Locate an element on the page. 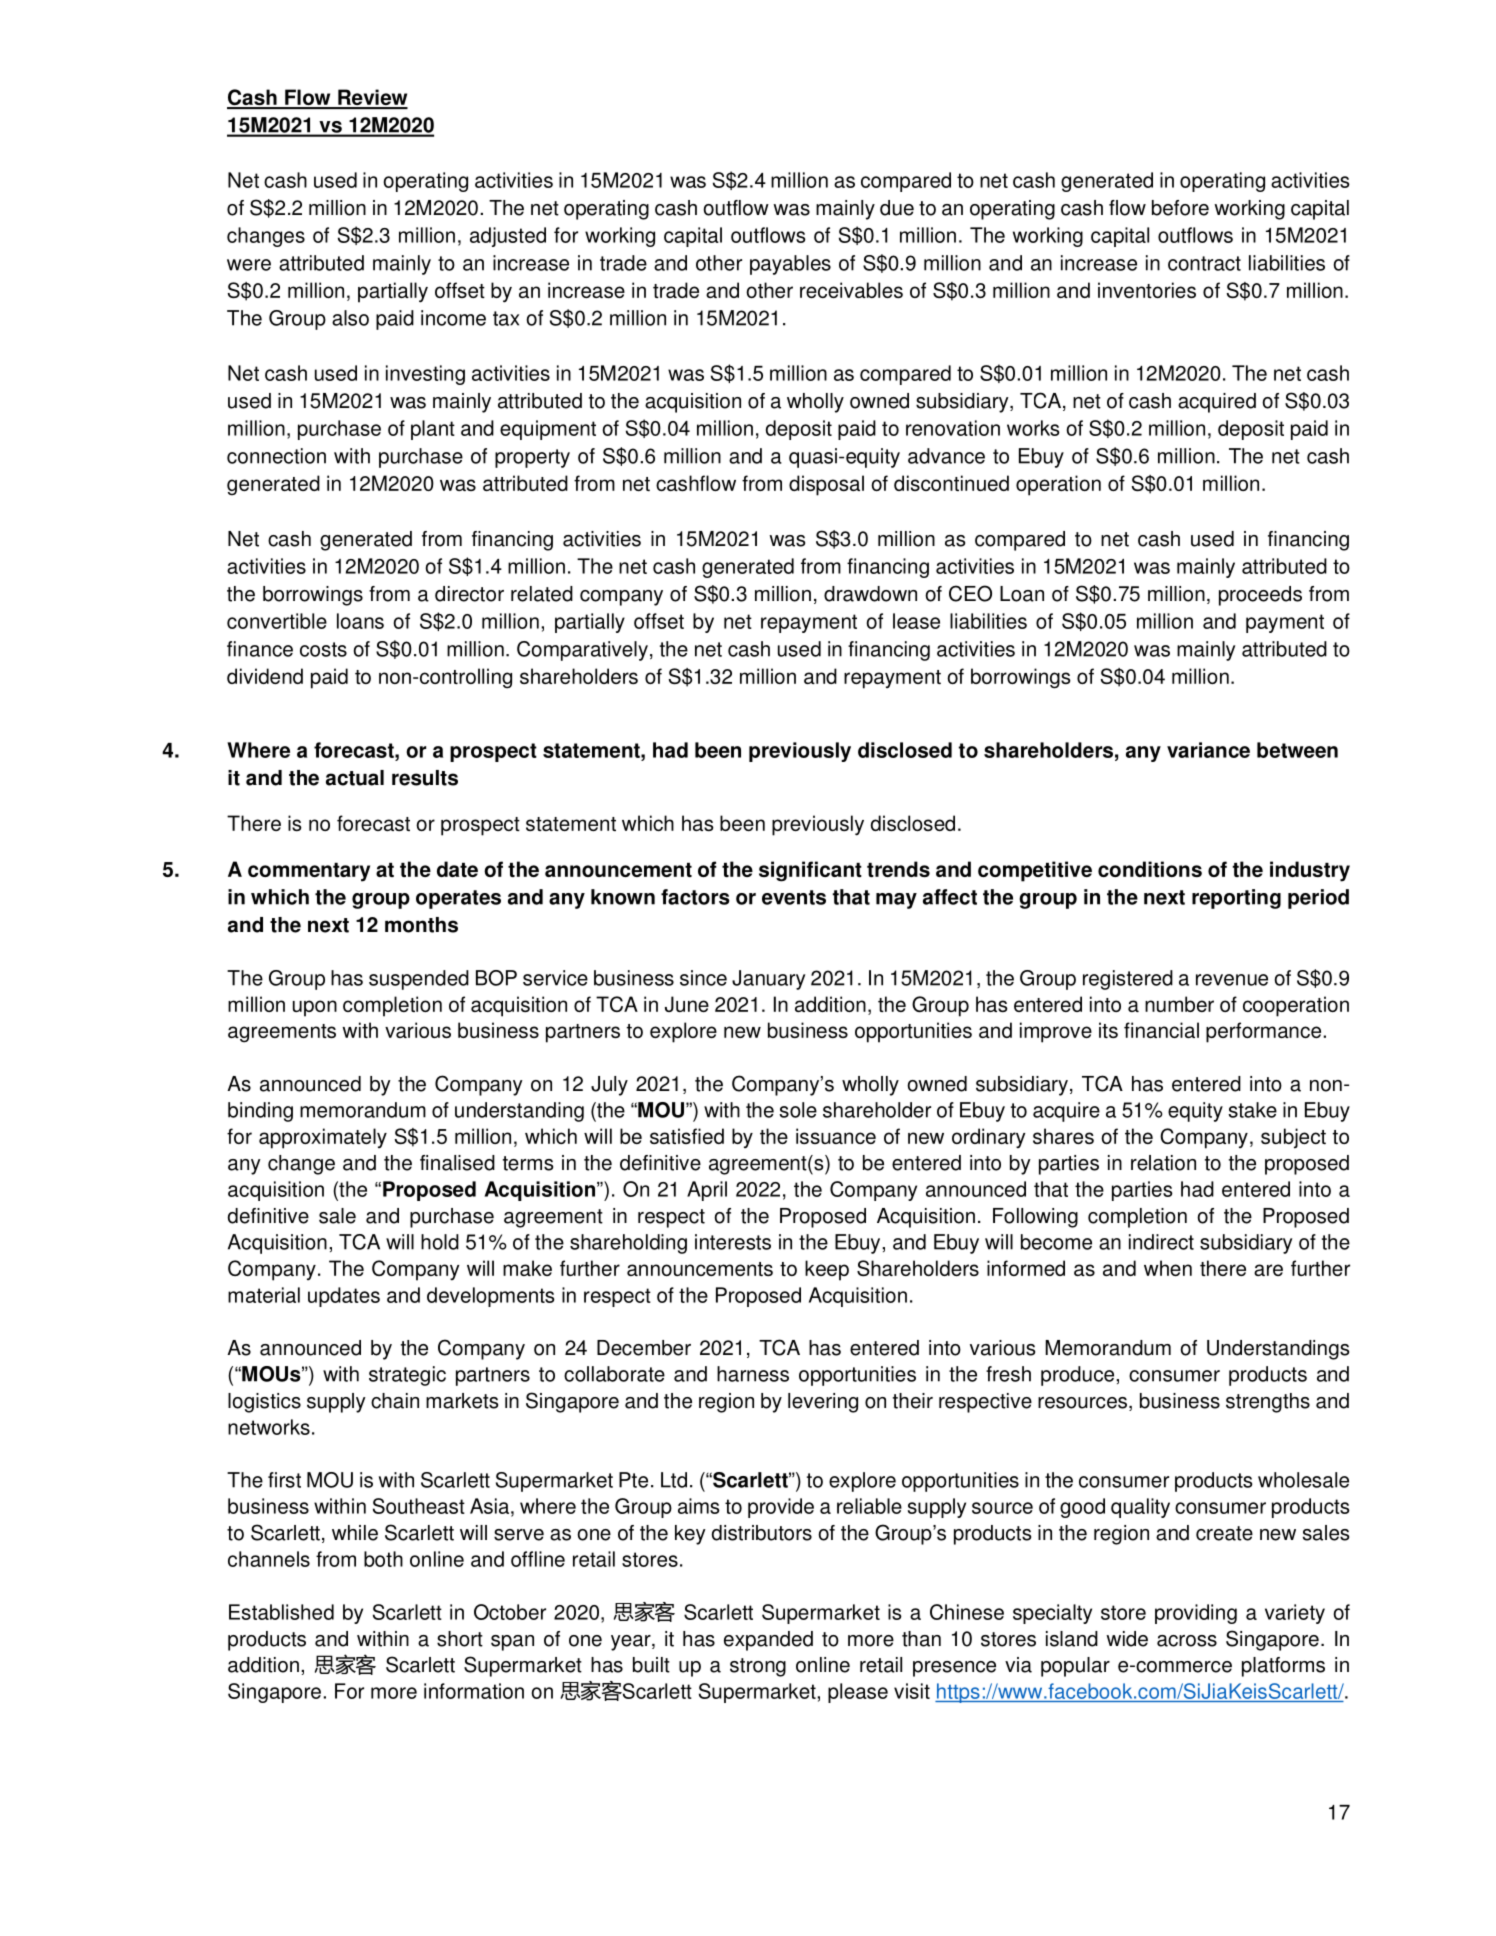 This page has width=1496, height=1936. Review is located at coordinates (372, 98).
